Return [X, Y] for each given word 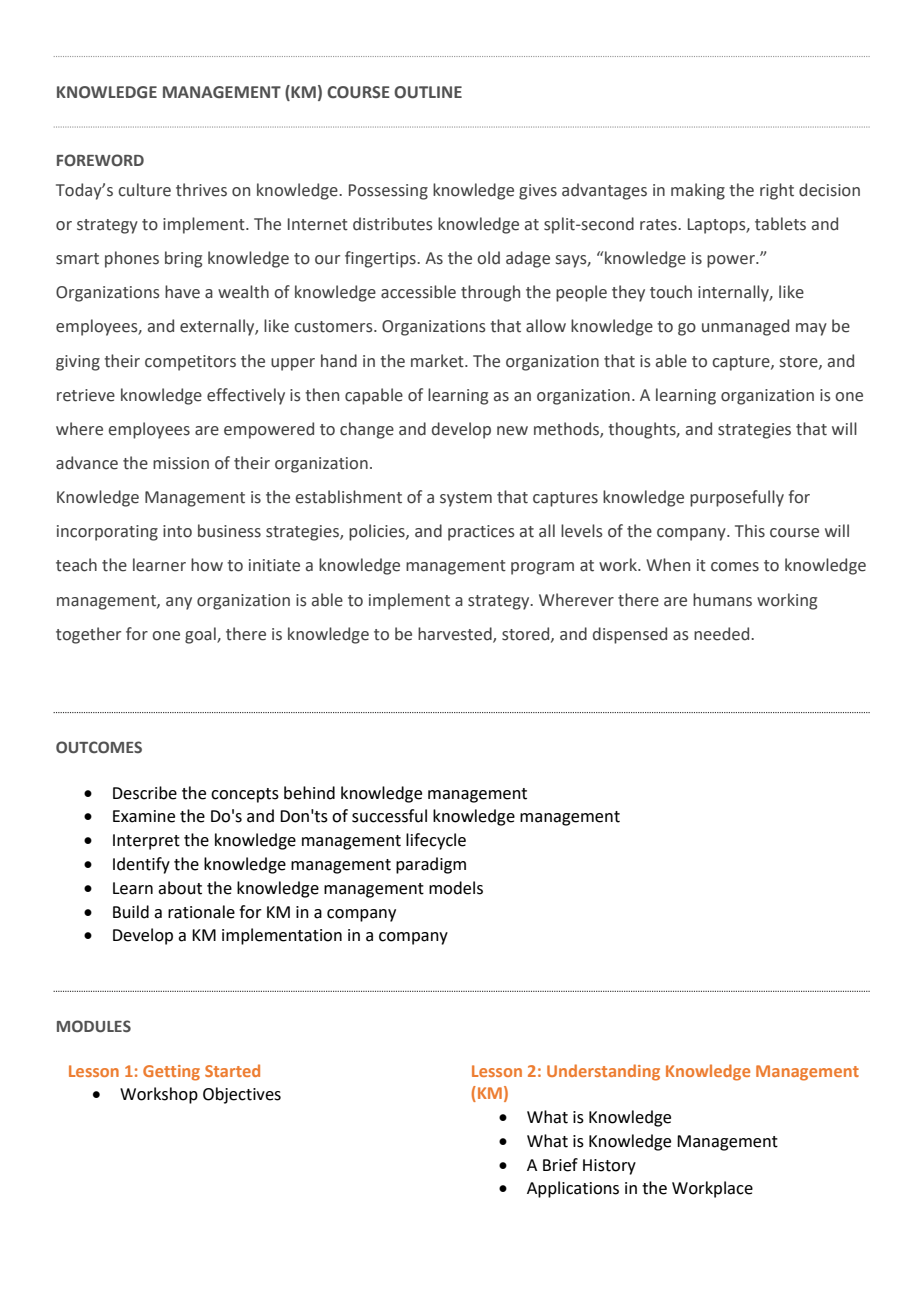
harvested [456, 634]
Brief [560, 1165]
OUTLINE [428, 92]
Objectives [242, 1095]
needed [723, 634]
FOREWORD [100, 160]
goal [201, 635]
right [777, 191]
